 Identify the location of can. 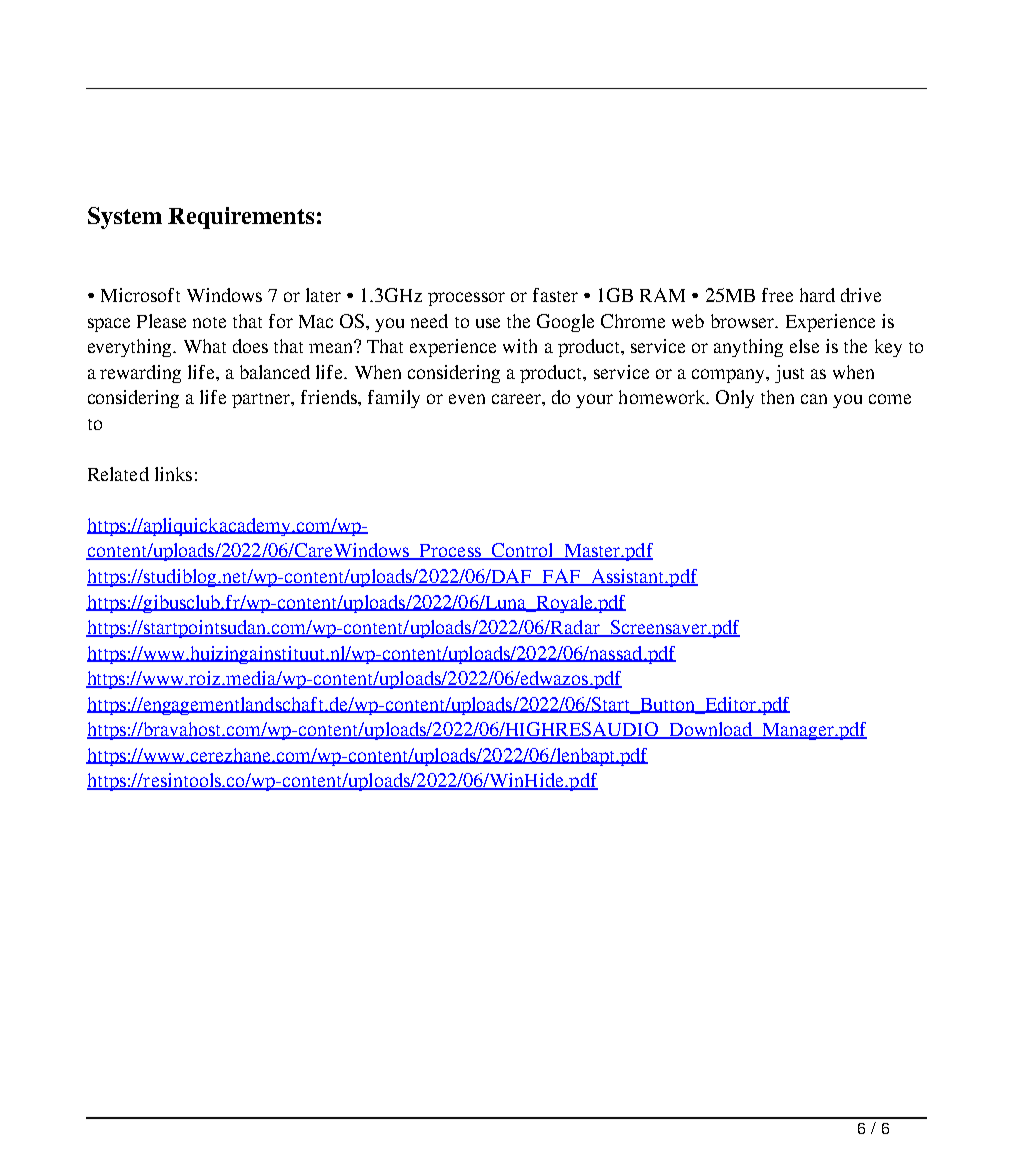
(814, 399).
